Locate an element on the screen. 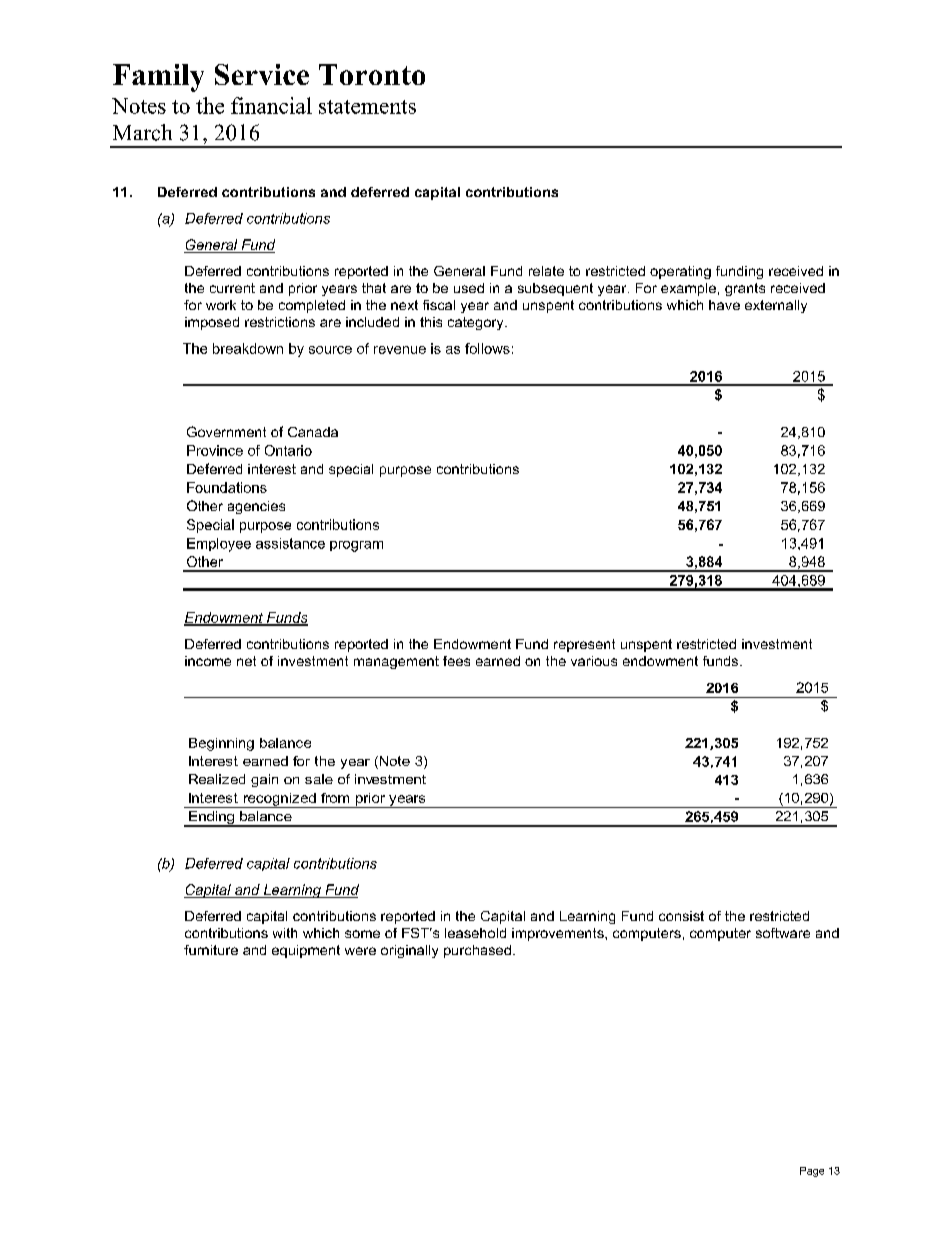 The height and width of the screenshot is (1233, 952). Page is located at coordinates (812, 1172).
